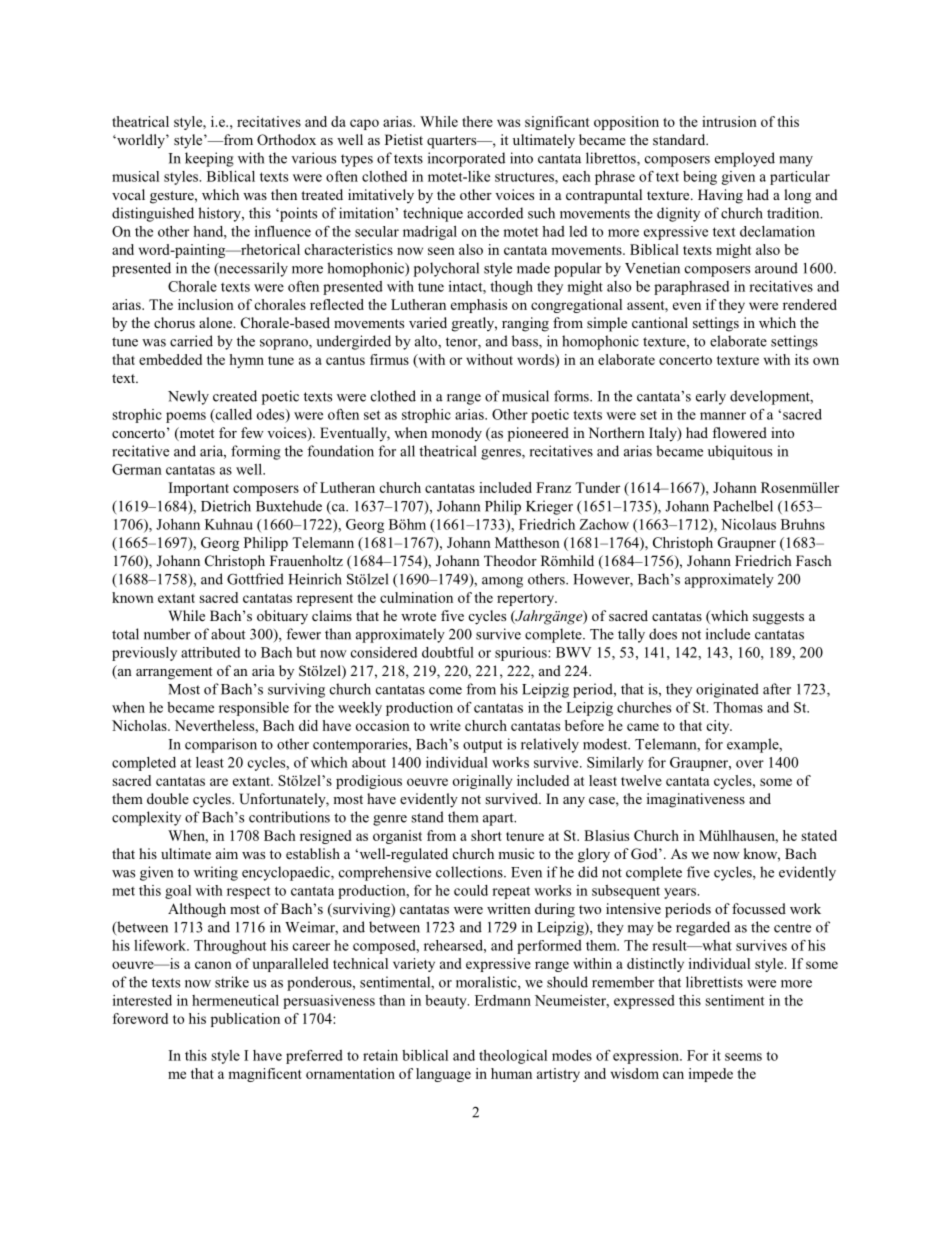 This screenshot has height=1233, width=952. I want to click on double, so click(168, 798).
